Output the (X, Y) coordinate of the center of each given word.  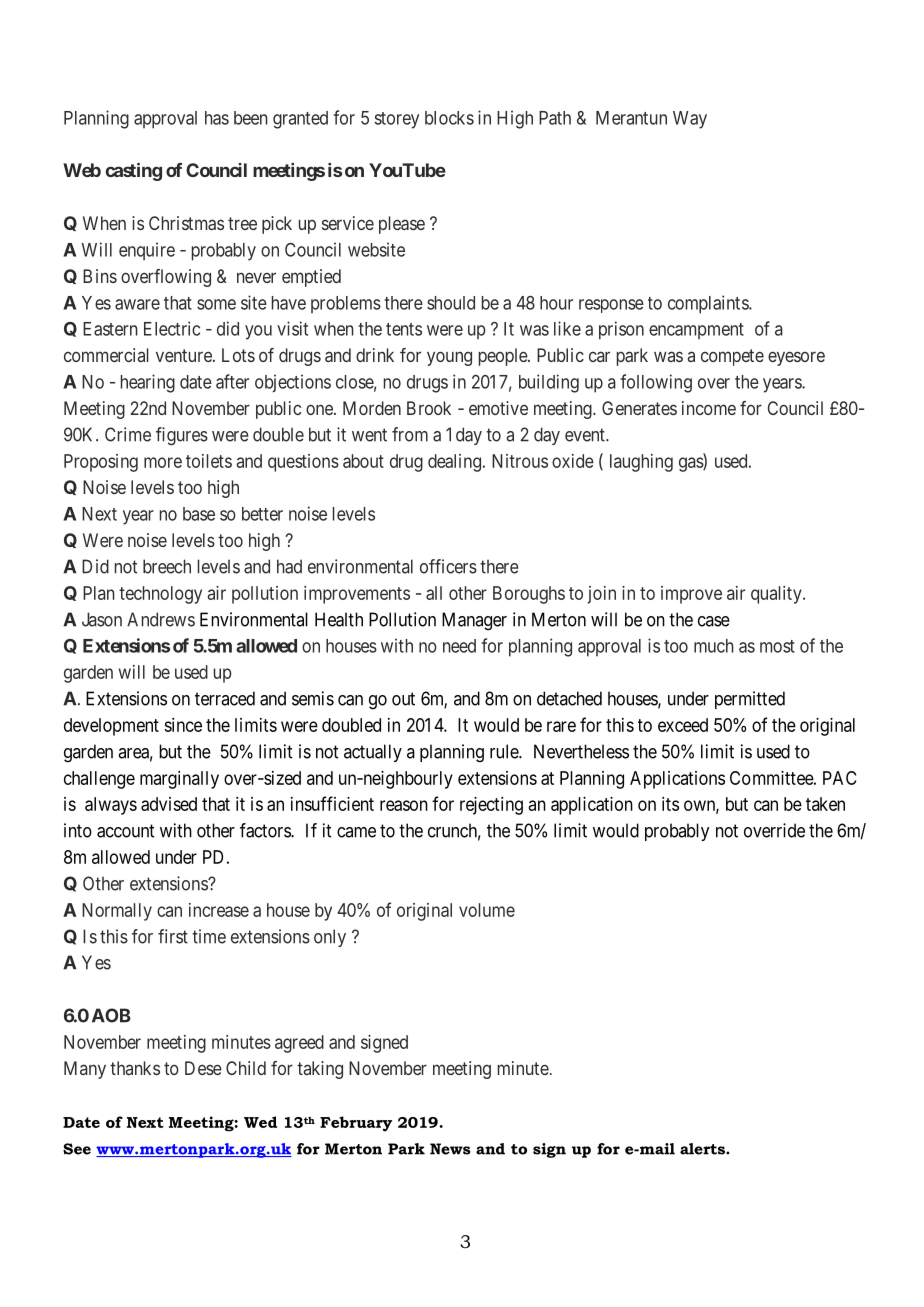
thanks (135, 1068)
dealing (454, 463)
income (709, 408)
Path (555, 118)
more (163, 462)
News (450, 1149)
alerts (703, 1149)
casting (134, 172)
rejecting (491, 806)
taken (825, 804)
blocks (449, 118)
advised (169, 804)
